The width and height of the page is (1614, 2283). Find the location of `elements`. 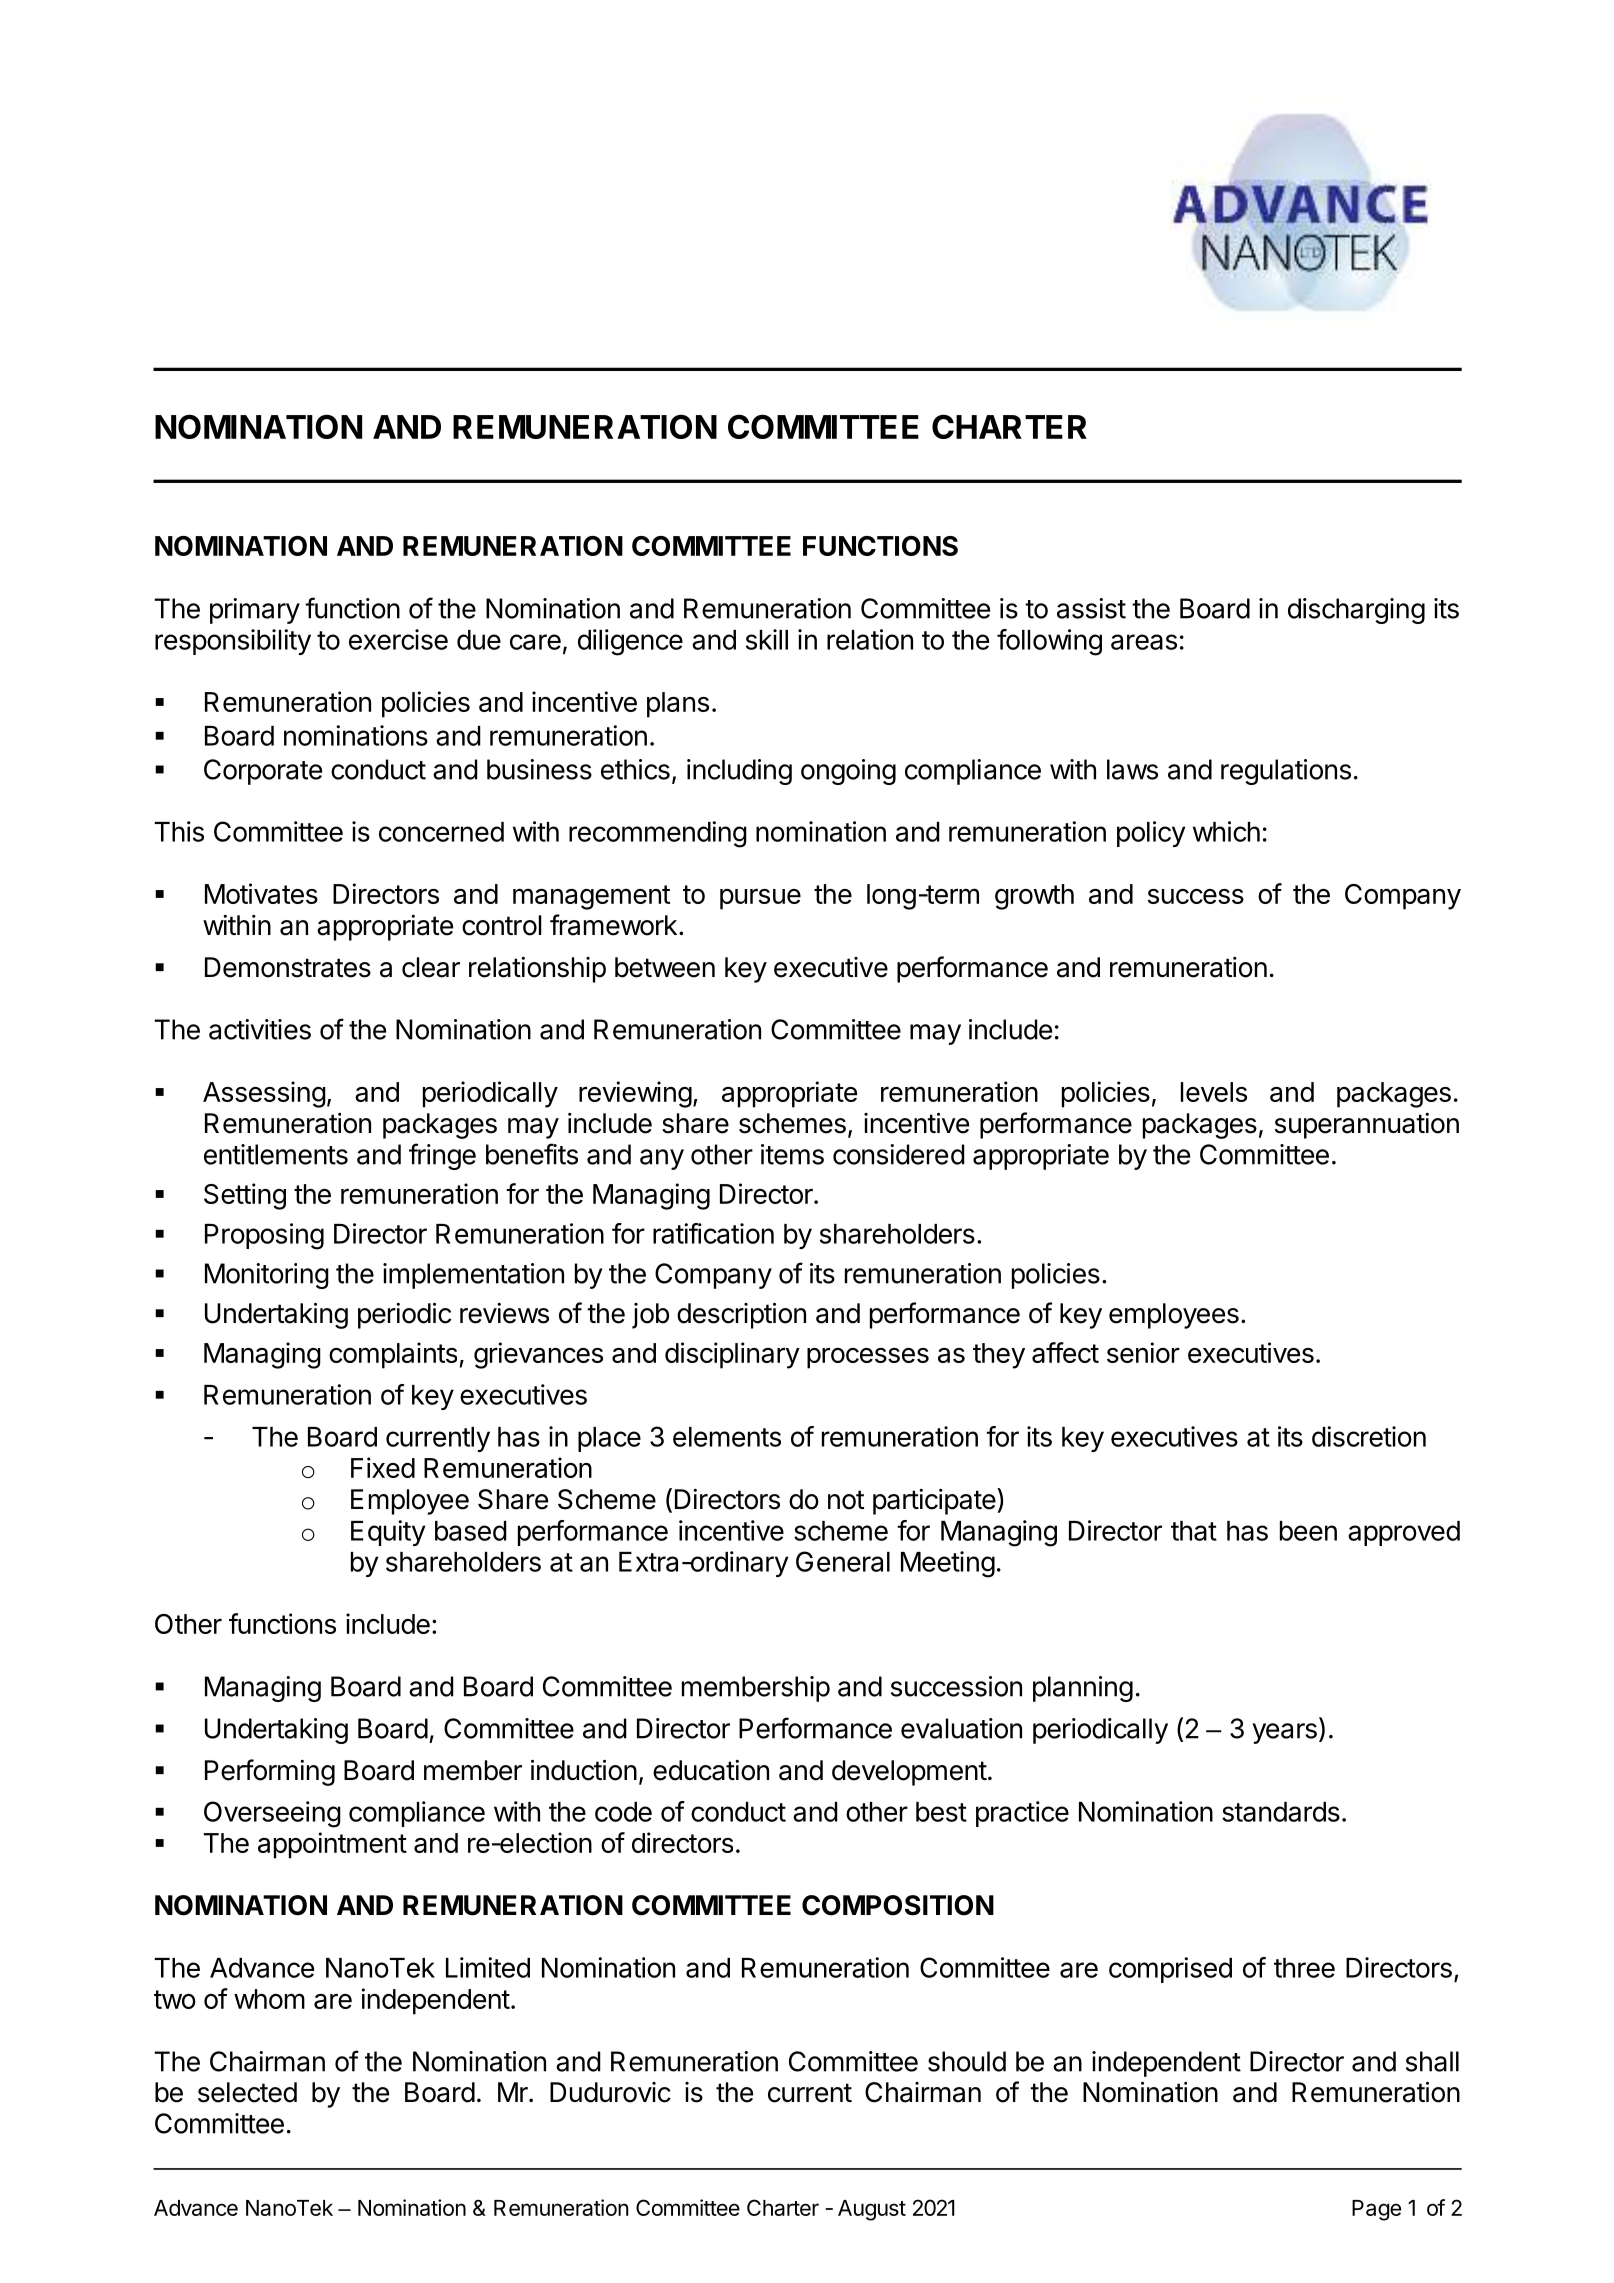

elements is located at coordinates (727, 1437).
